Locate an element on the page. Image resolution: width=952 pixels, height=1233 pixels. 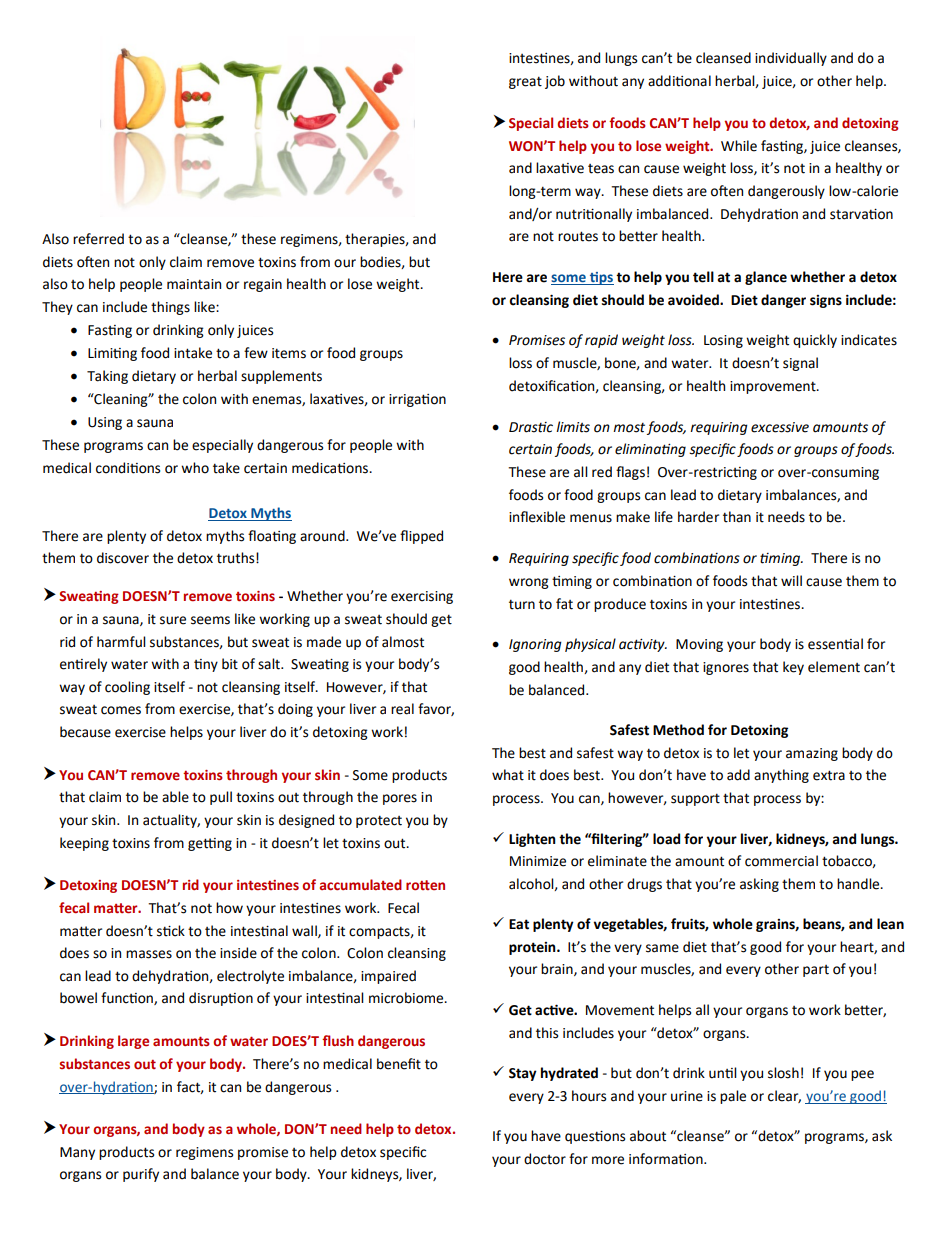
great is located at coordinates (525, 82).
